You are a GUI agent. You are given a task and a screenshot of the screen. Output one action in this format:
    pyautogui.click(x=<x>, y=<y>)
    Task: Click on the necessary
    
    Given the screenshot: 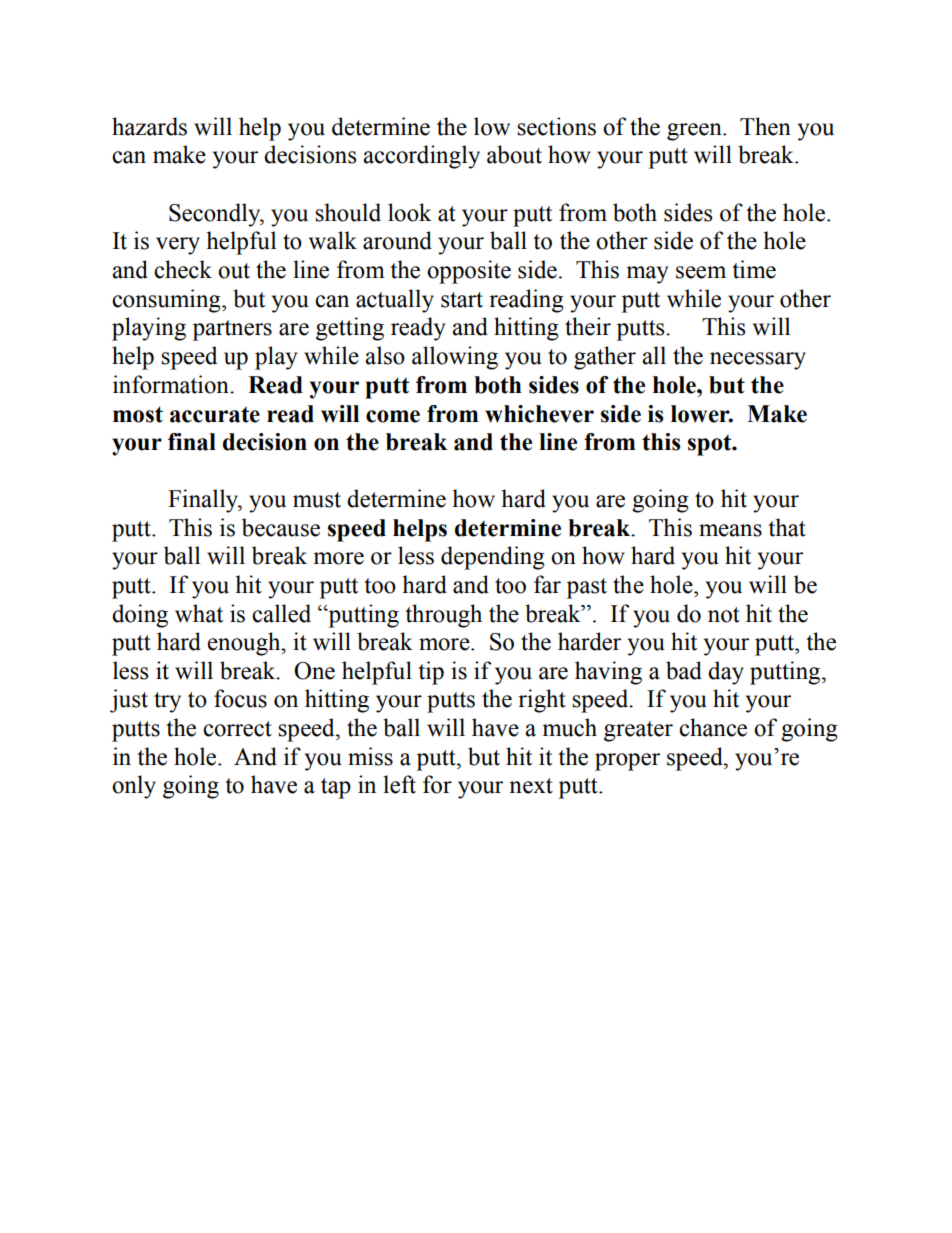 What is the action you would take?
    pyautogui.click(x=758, y=361)
